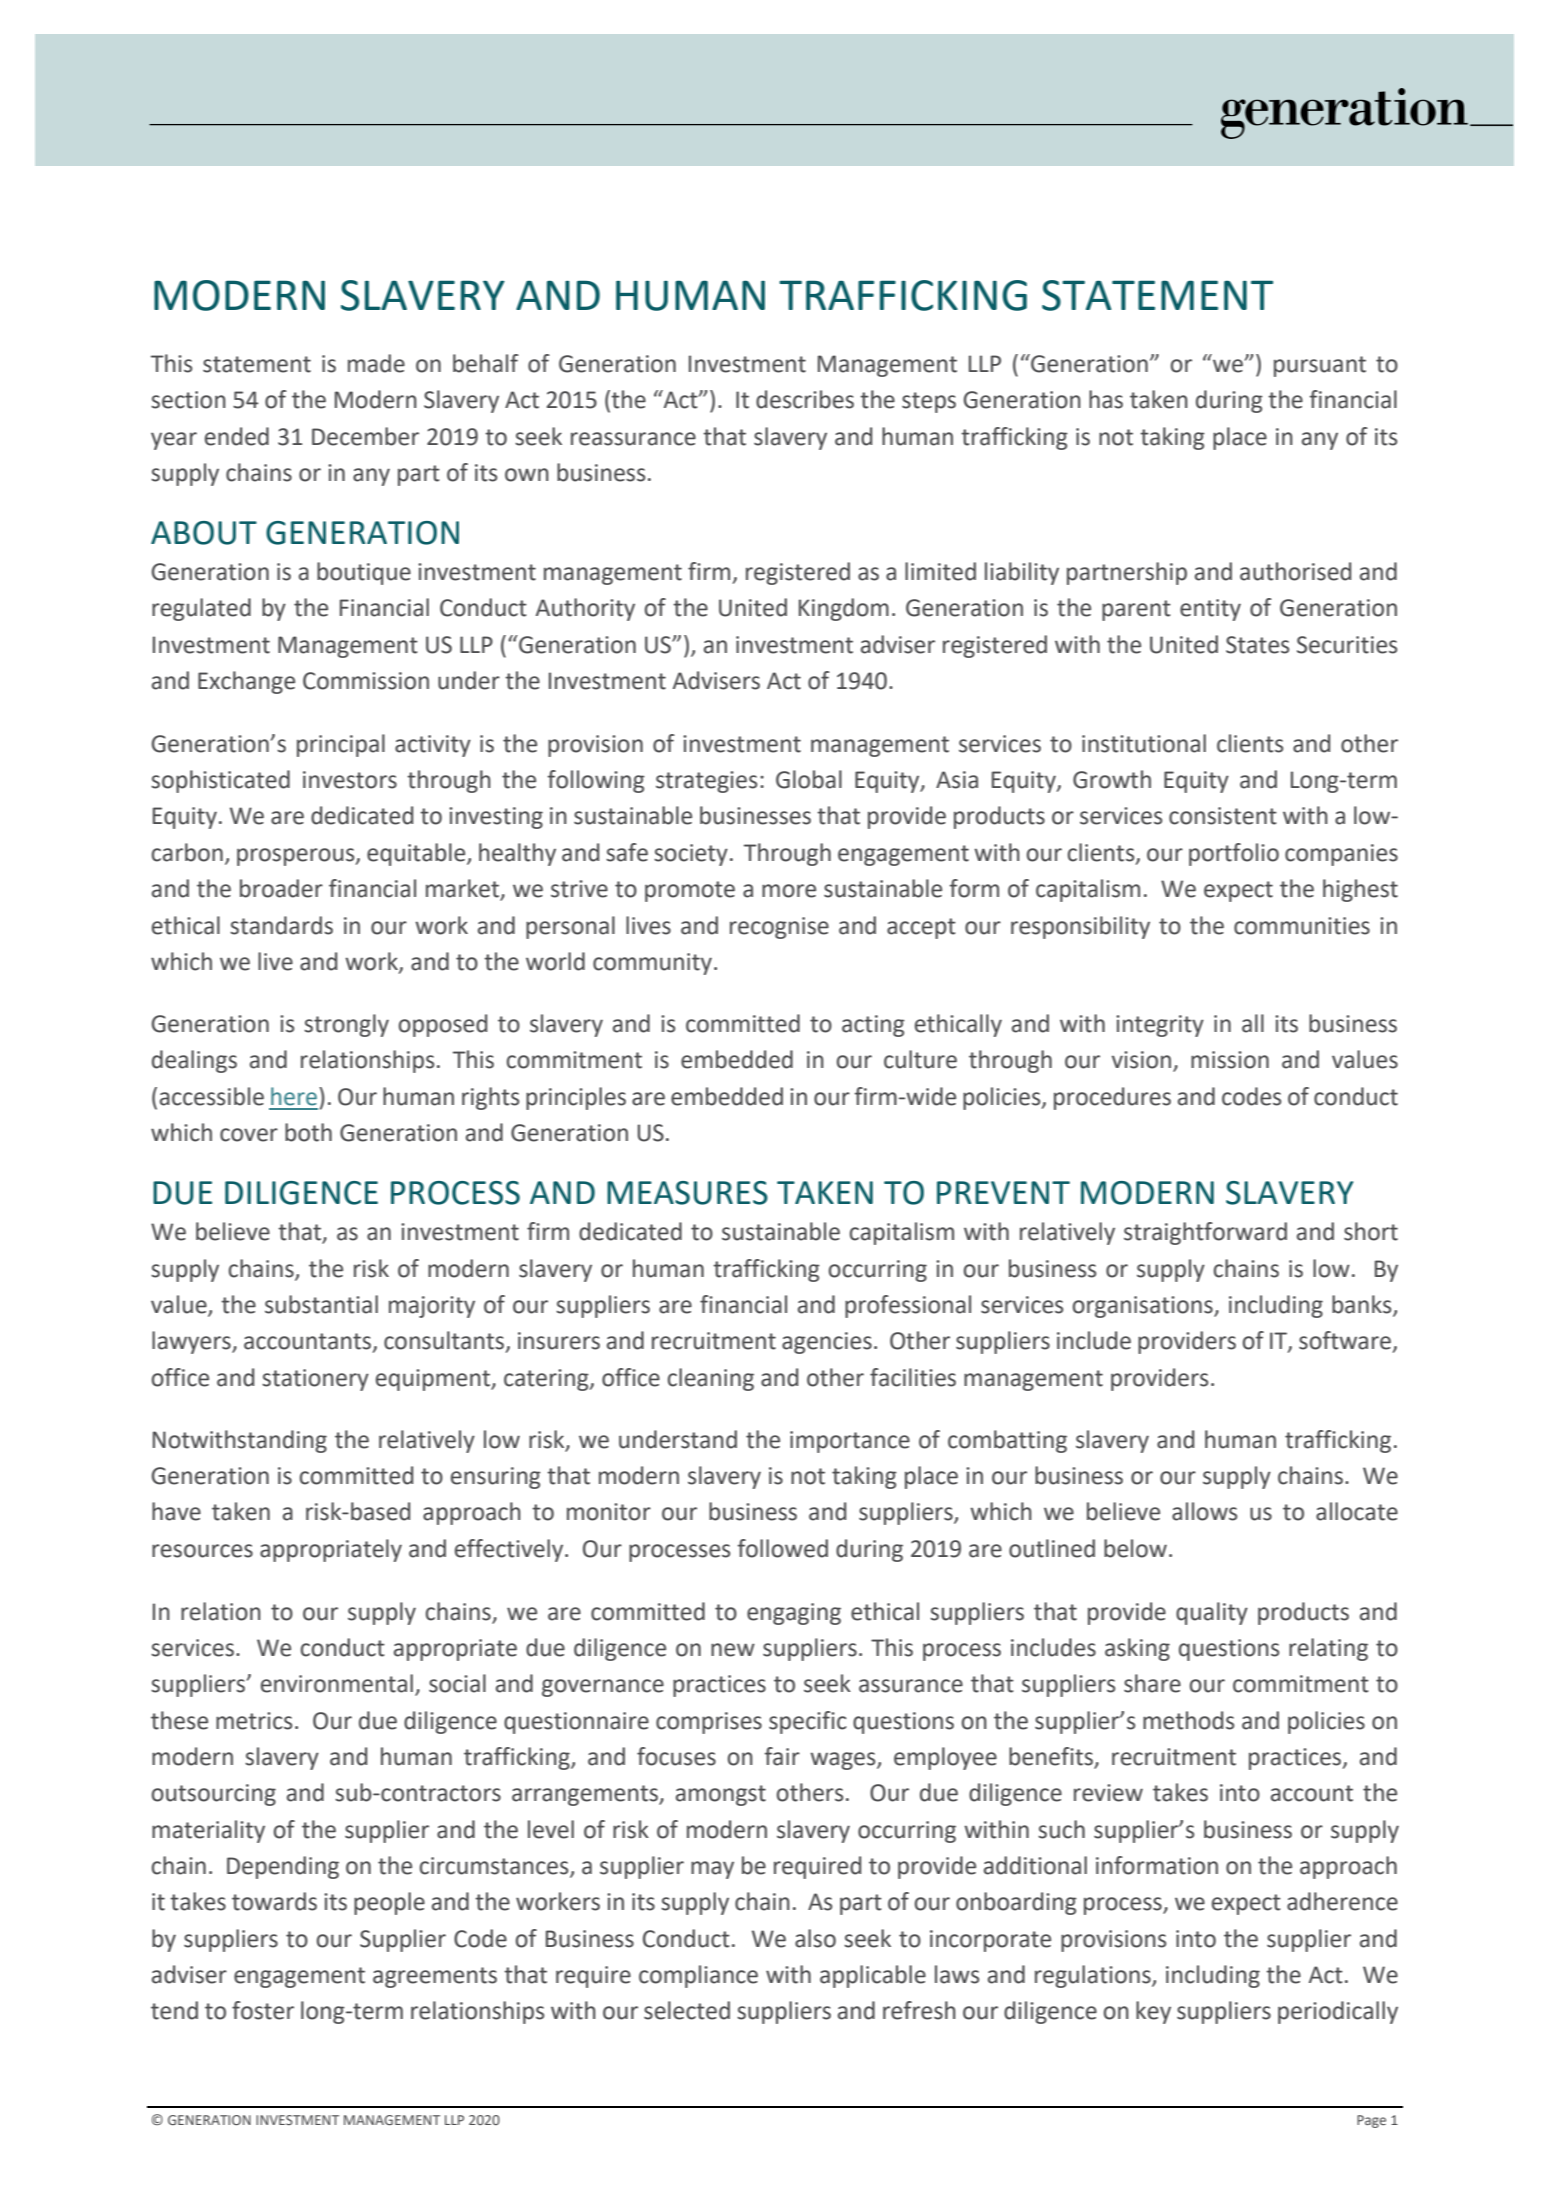  Describe the element at coordinates (783, 1548) in the screenshot. I see `followed` at that location.
